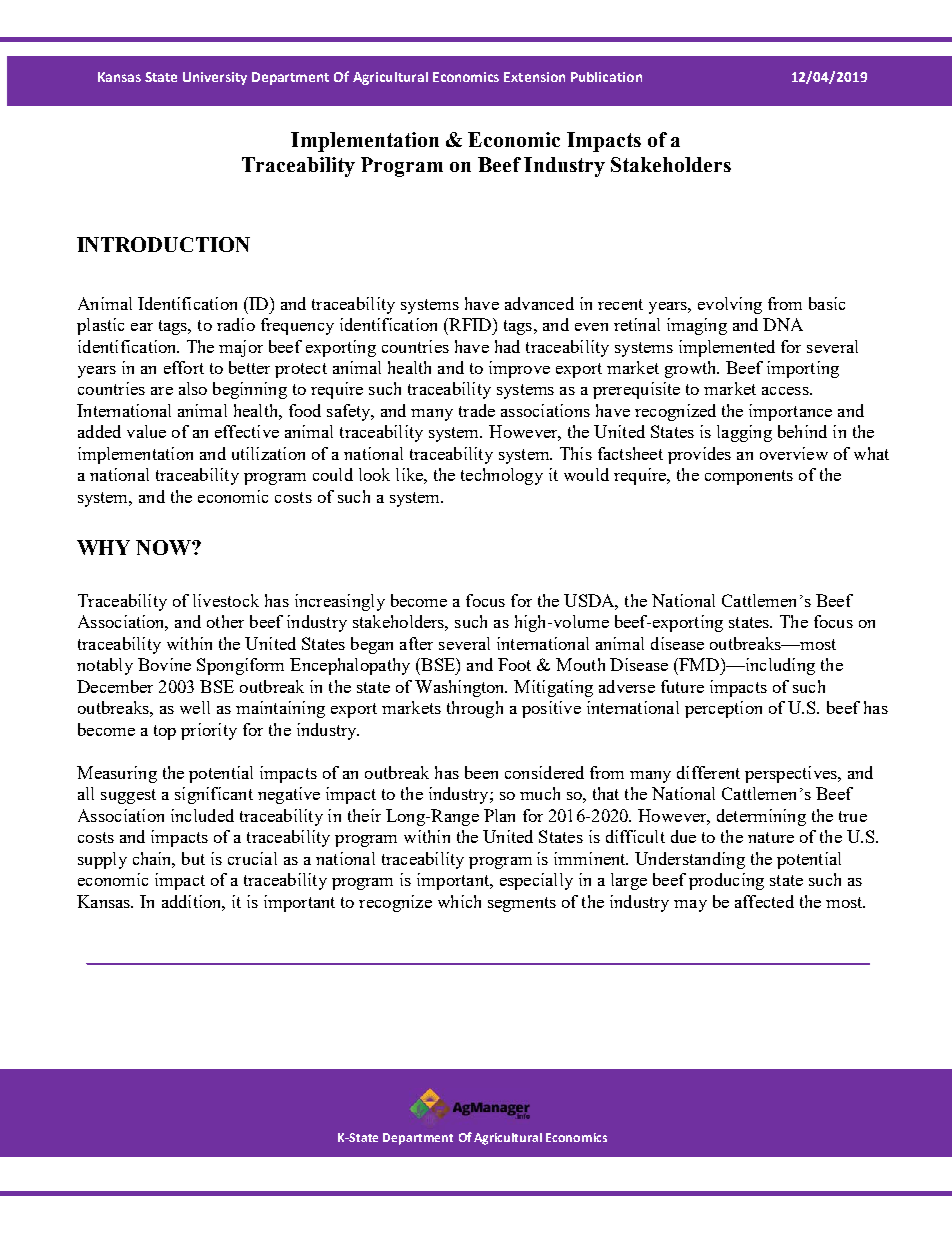 The image size is (952, 1233). I want to click on effort, so click(184, 367).
